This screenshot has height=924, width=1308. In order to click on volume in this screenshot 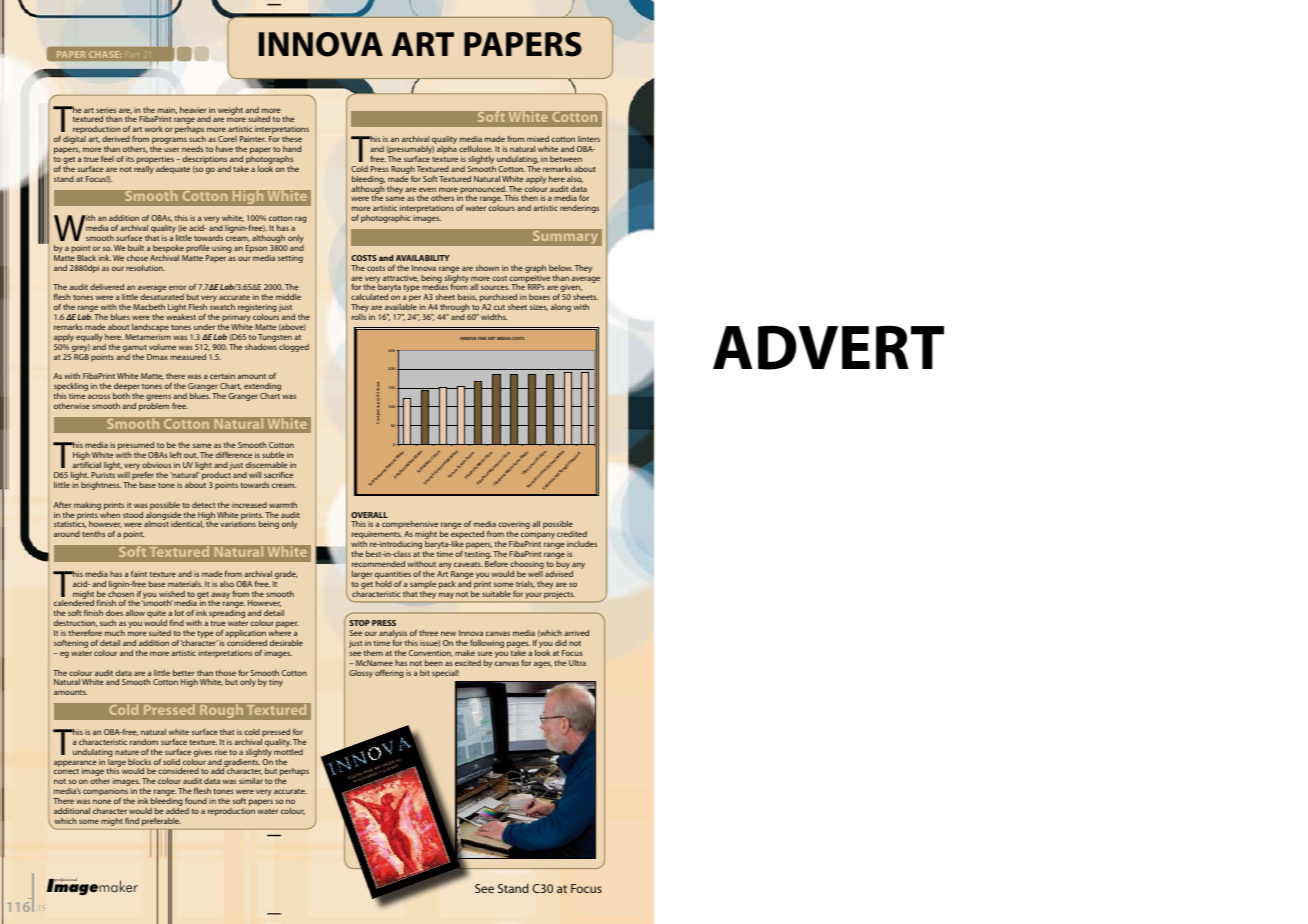, I will do `click(162, 347)`.
